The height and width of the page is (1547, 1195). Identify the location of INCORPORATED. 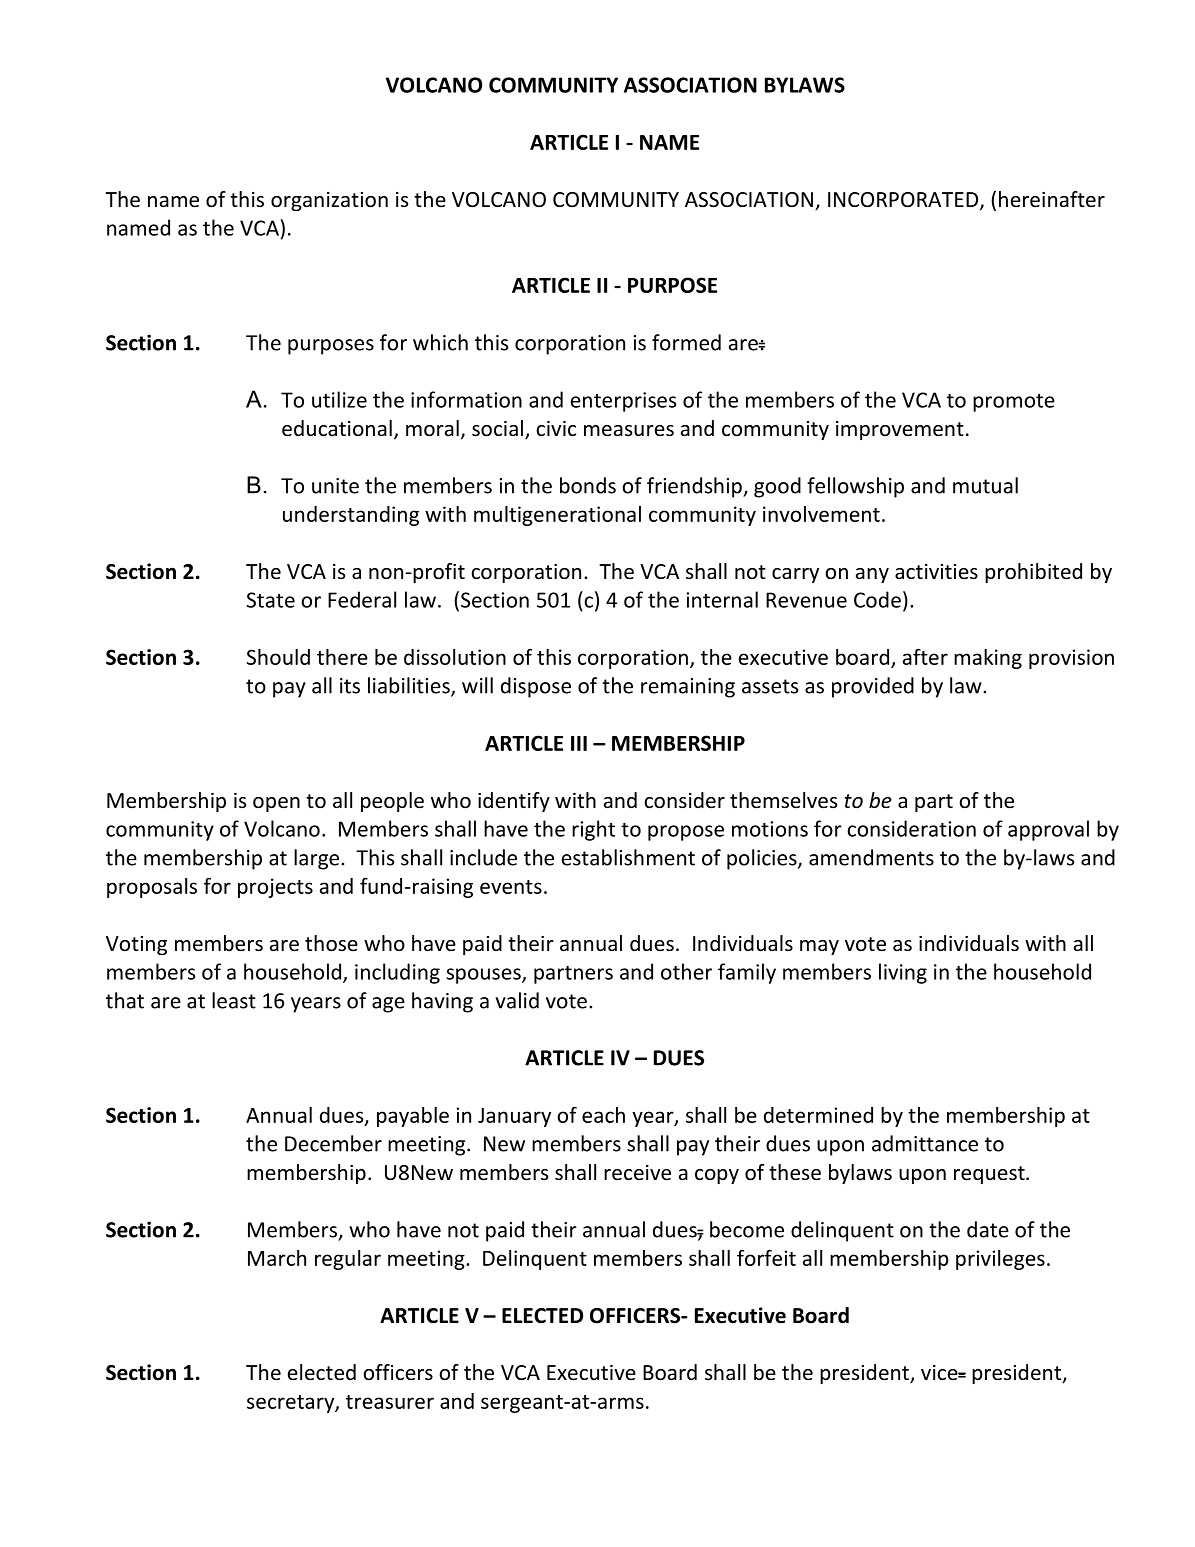
(903, 200).
